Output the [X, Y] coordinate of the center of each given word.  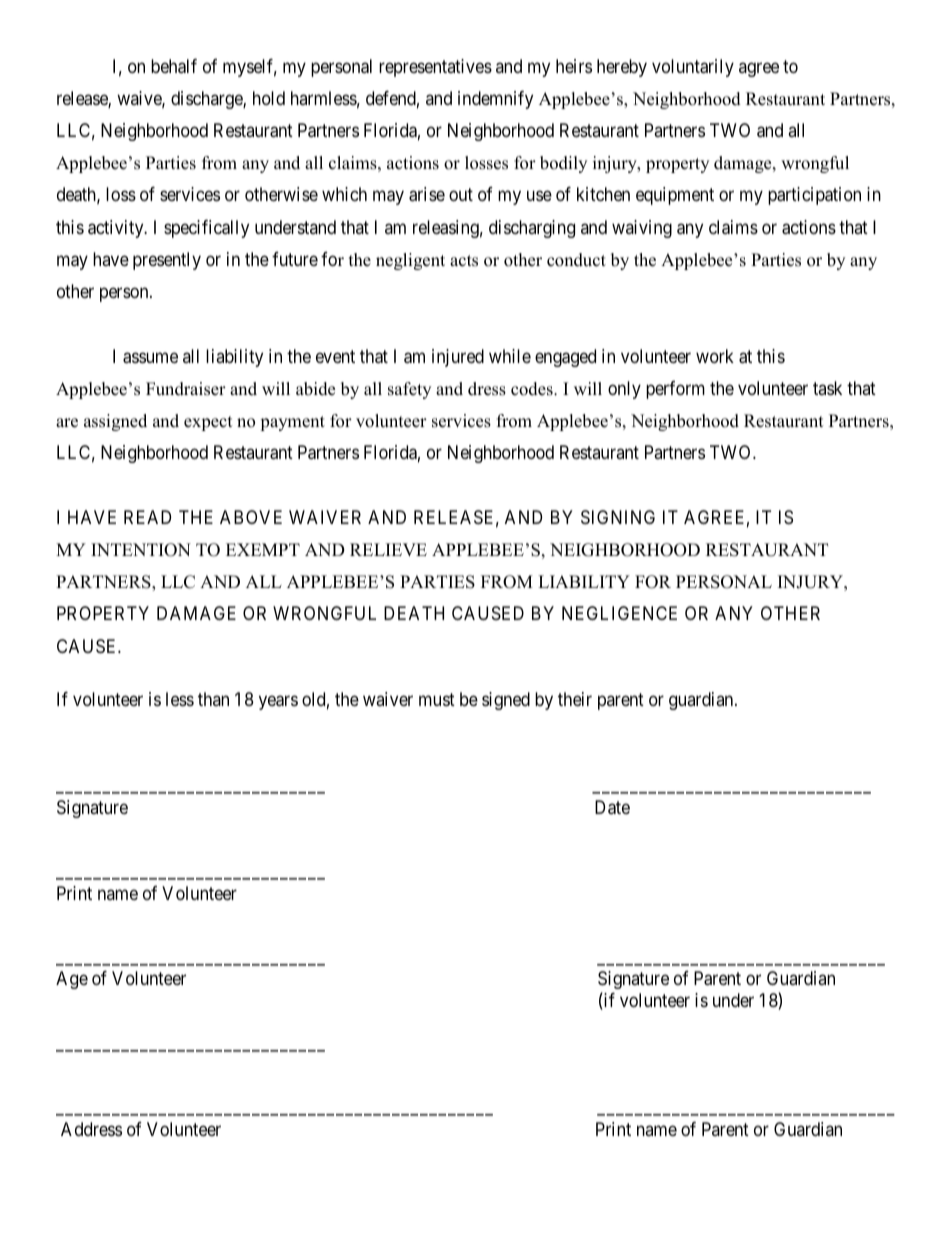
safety [409, 390]
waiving [642, 229]
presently [167, 261]
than [213, 699]
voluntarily [693, 68]
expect [208, 423]
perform [675, 390]
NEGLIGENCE [619, 613]
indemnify [495, 100]
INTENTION [141, 550]
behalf [174, 66]
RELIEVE [388, 549]
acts [464, 261]
